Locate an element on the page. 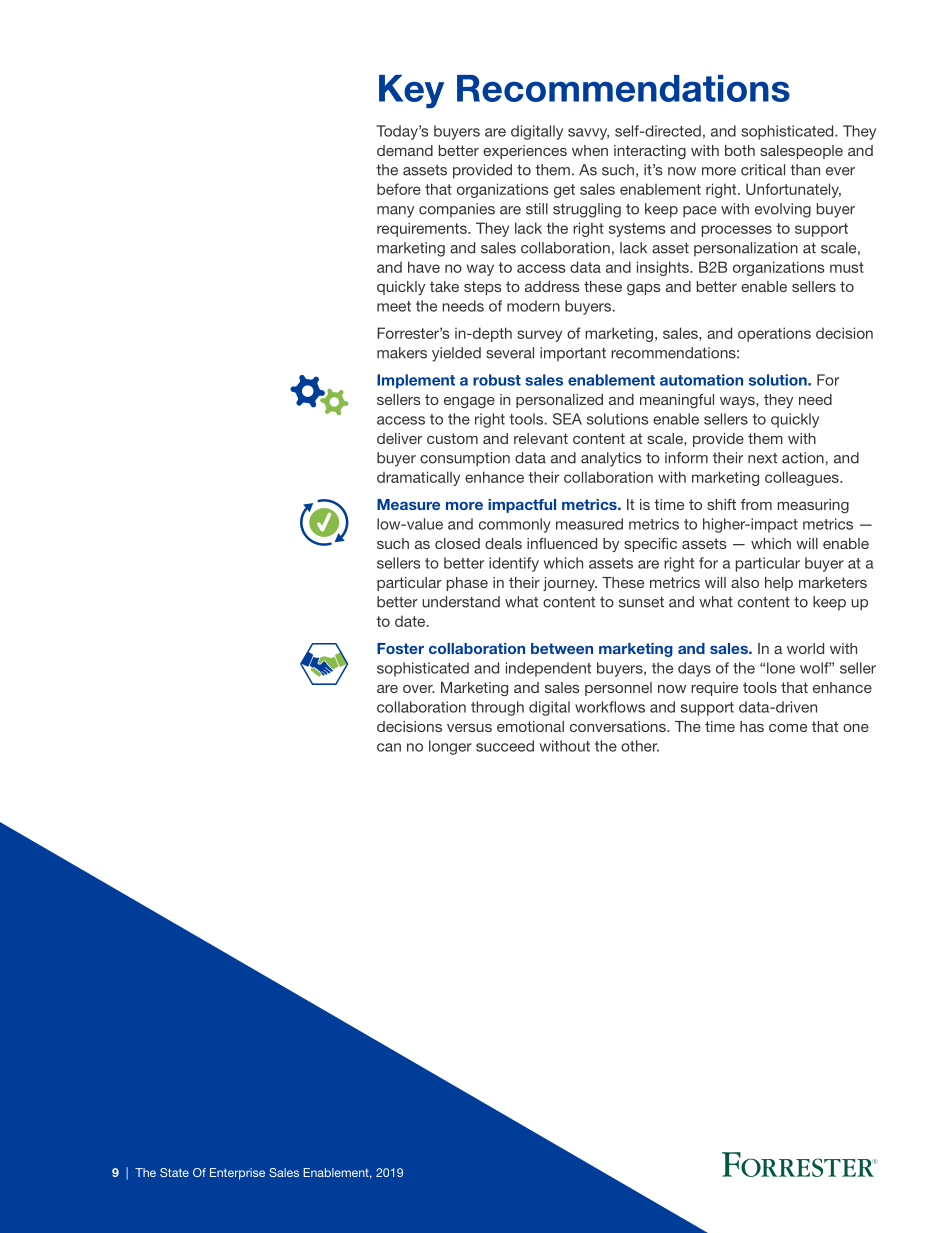 The image size is (952, 1233). longer is located at coordinates (450, 747).
